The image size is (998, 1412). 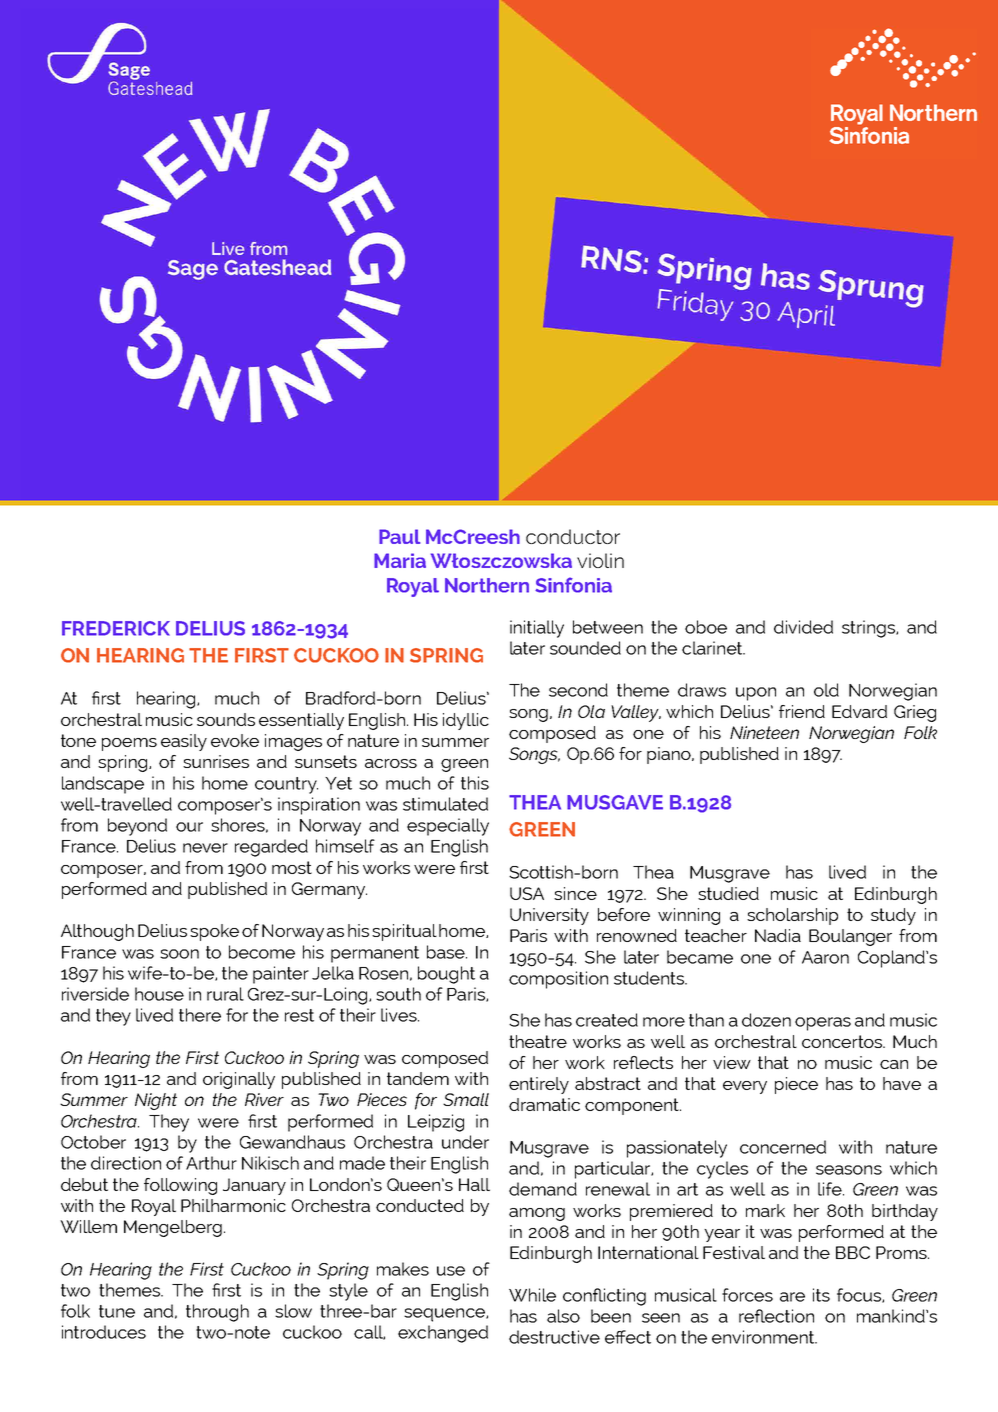 What do you see at coordinates (539, 1085) in the screenshot?
I see `entirely` at bounding box center [539, 1085].
